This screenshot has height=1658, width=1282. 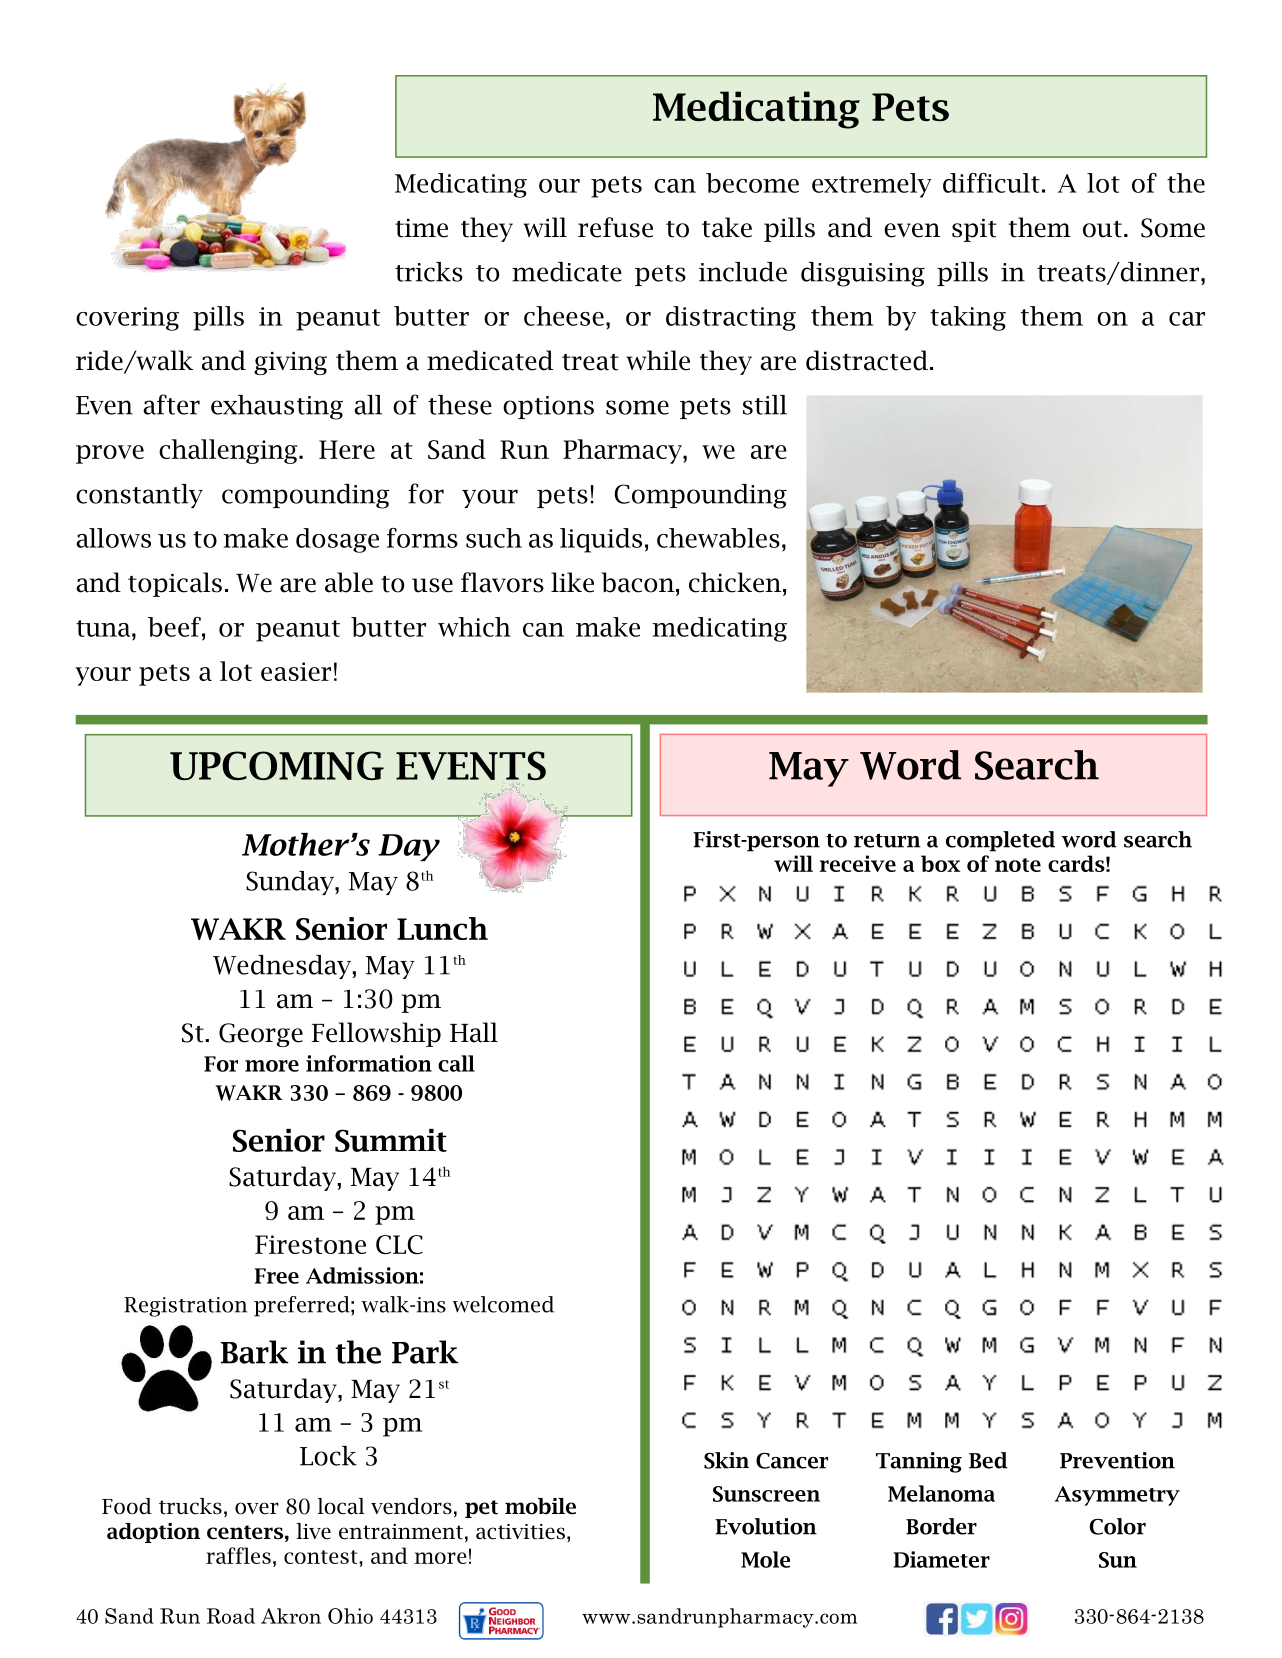 What do you see at coordinates (615, 227) in the screenshot?
I see `refuse` at bounding box center [615, 227].
